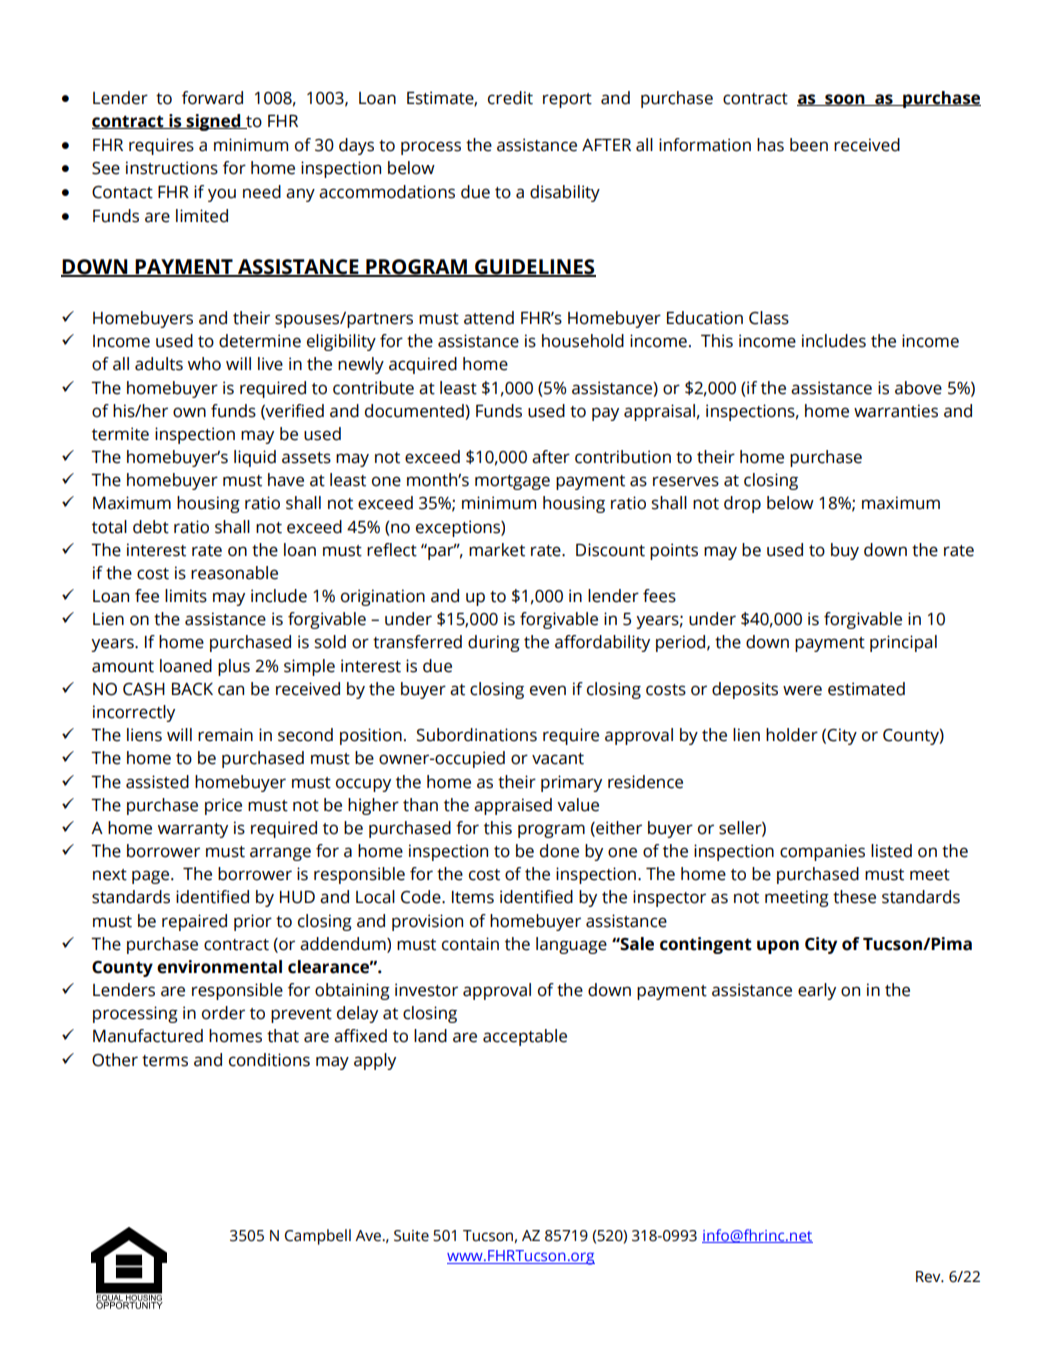 This image has width=1042, height=1348. Describe the element at coordinates (510, 98) in the image. I see `credit` at that location.
